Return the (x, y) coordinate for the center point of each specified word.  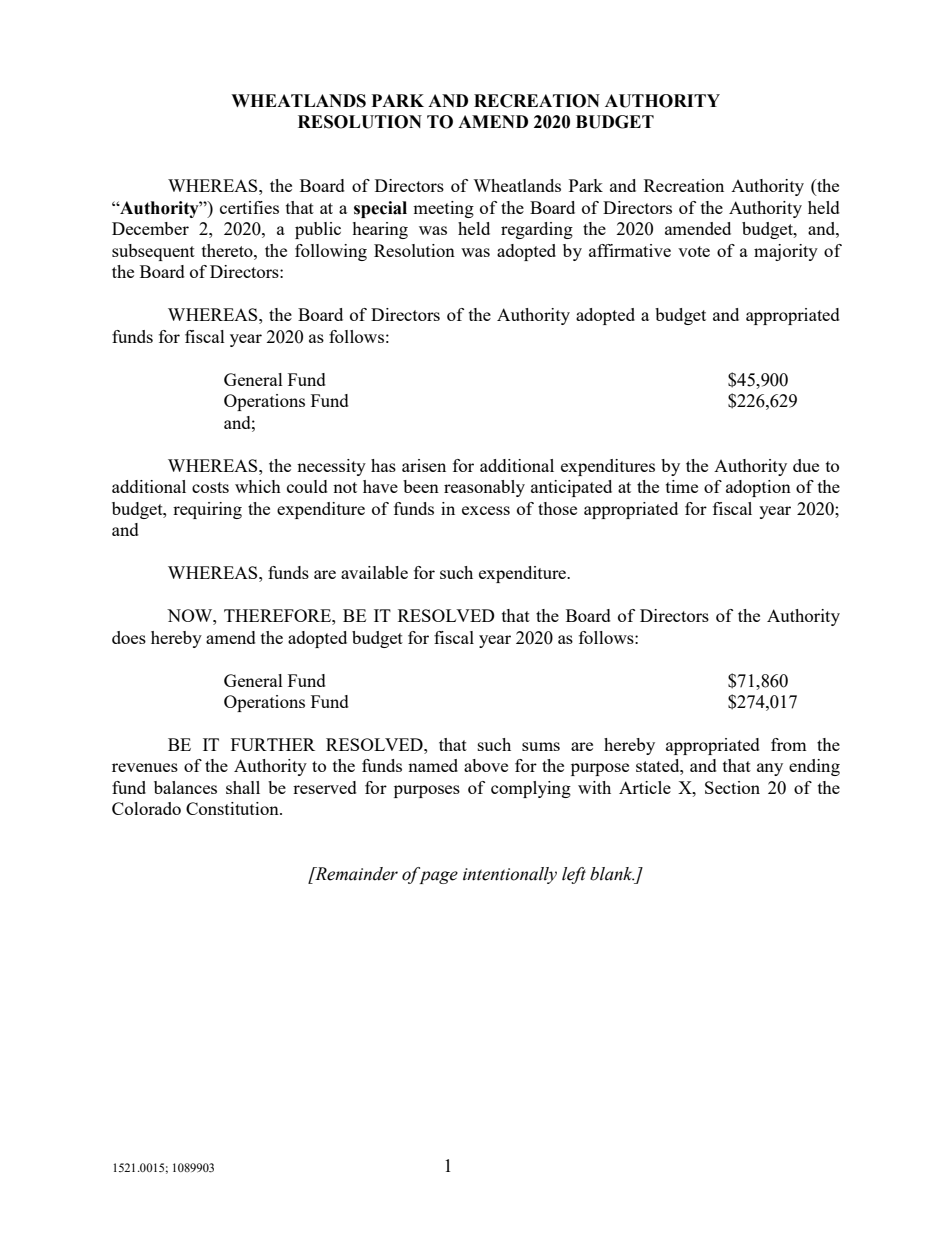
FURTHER (273, 744)
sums (541, 746)
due (806, 465)
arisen (424, 465)
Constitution (233, 808)
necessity (331, 467)
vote (694, 251)
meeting (443, 209)
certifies (249, 207)
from (789, 744)
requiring (207, 510)
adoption (758, 488)
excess (486, 510)
